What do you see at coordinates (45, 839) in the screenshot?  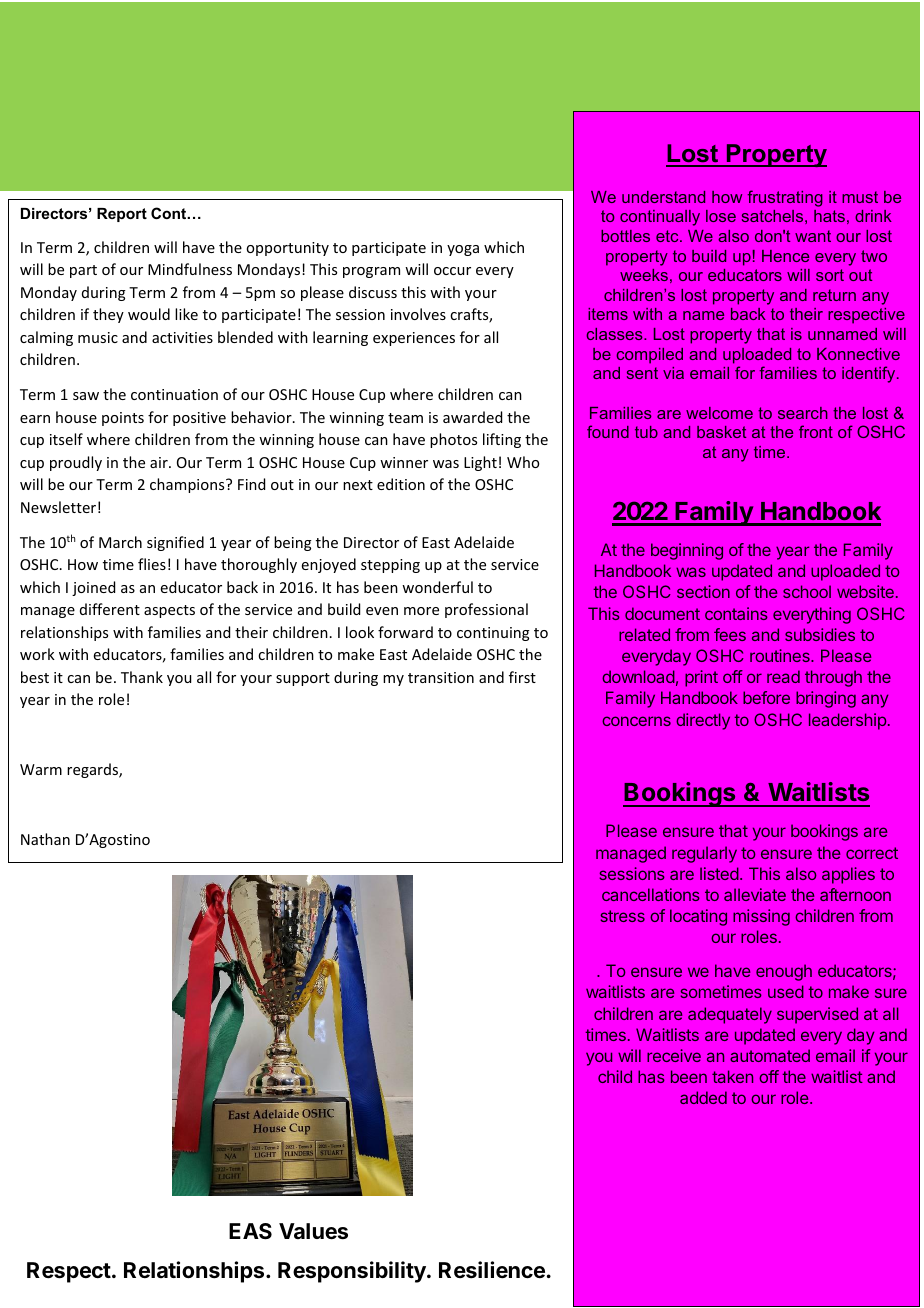 I see `Nathan` at bounding box center [45, 839].
